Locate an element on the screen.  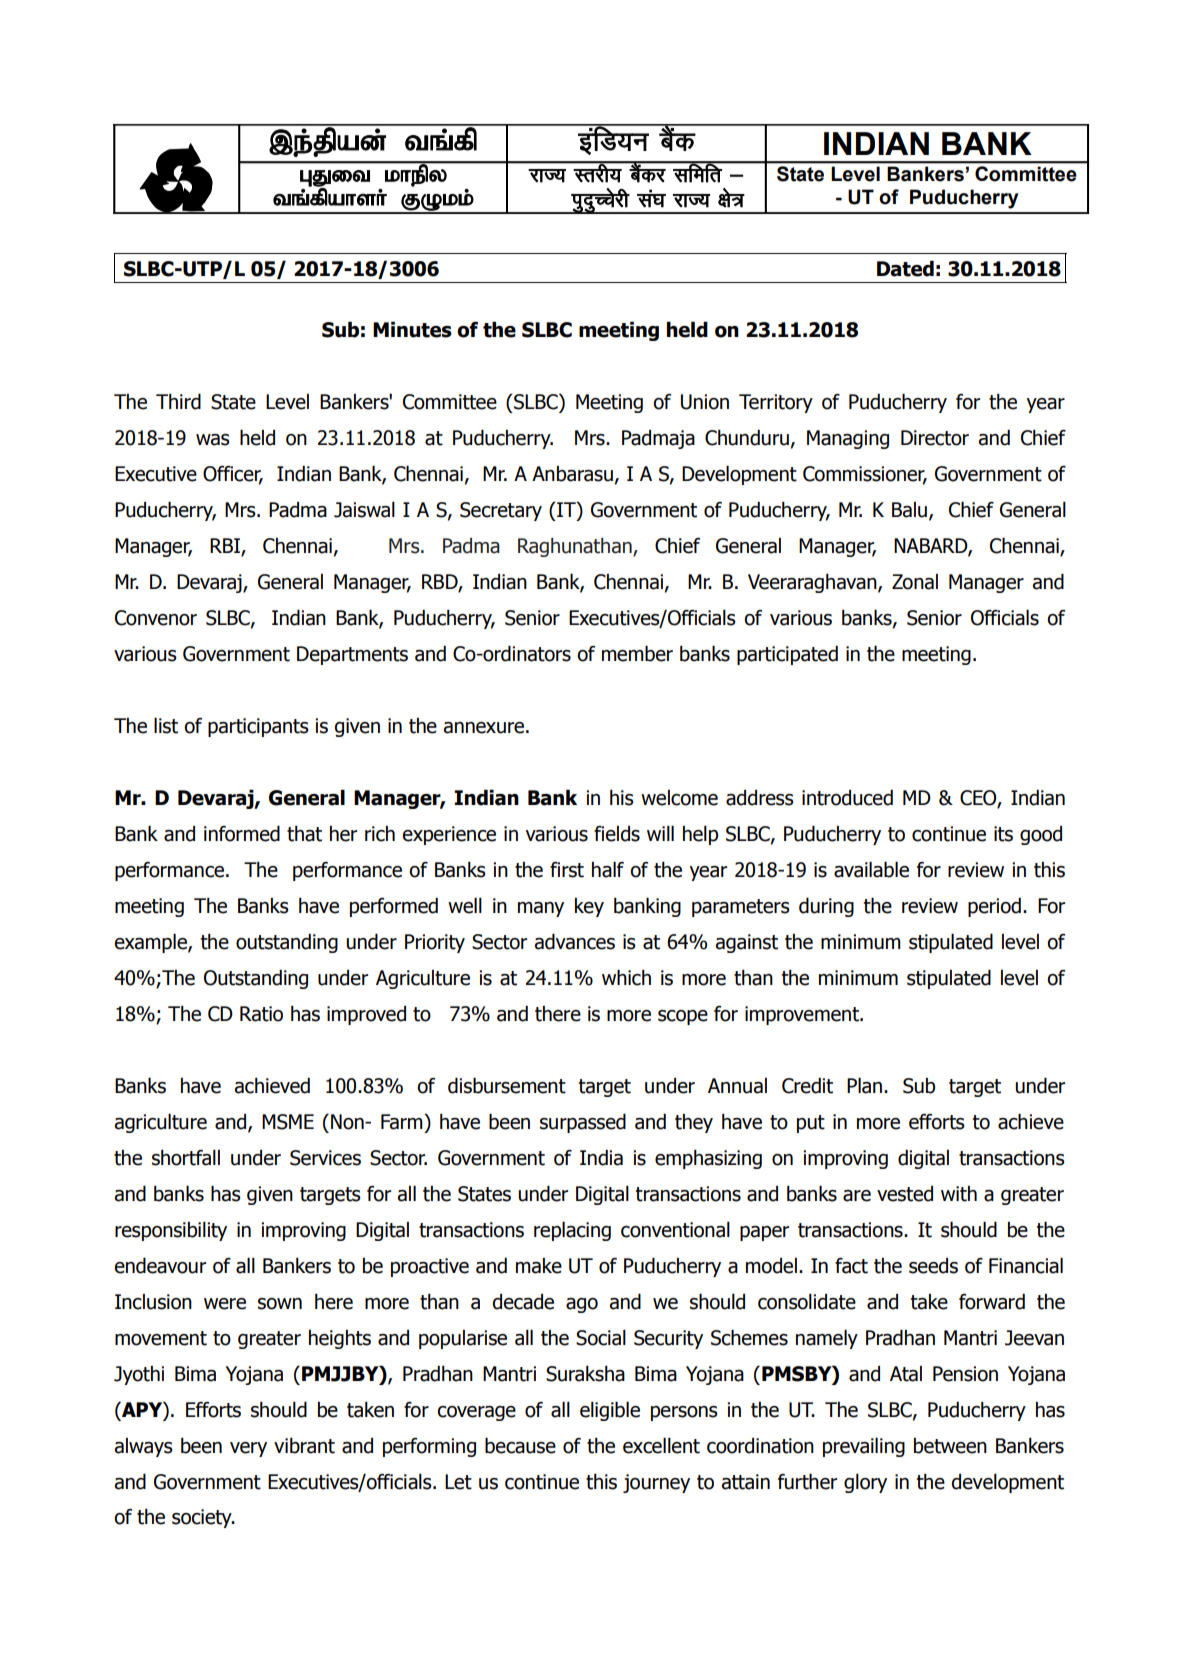
very is located at coordinates (248, 1449).
